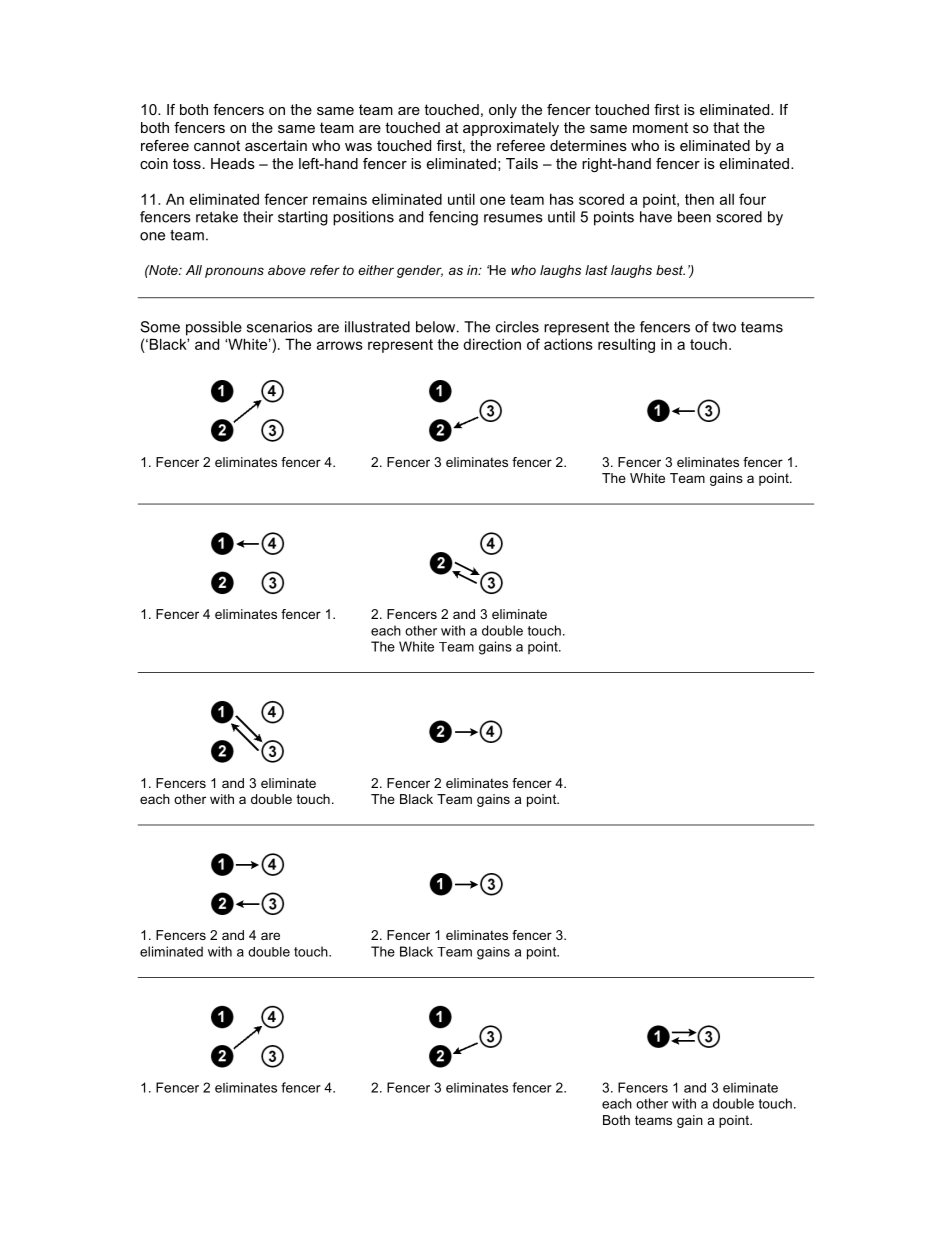  I want to click on cannot, so click(217, 145).
